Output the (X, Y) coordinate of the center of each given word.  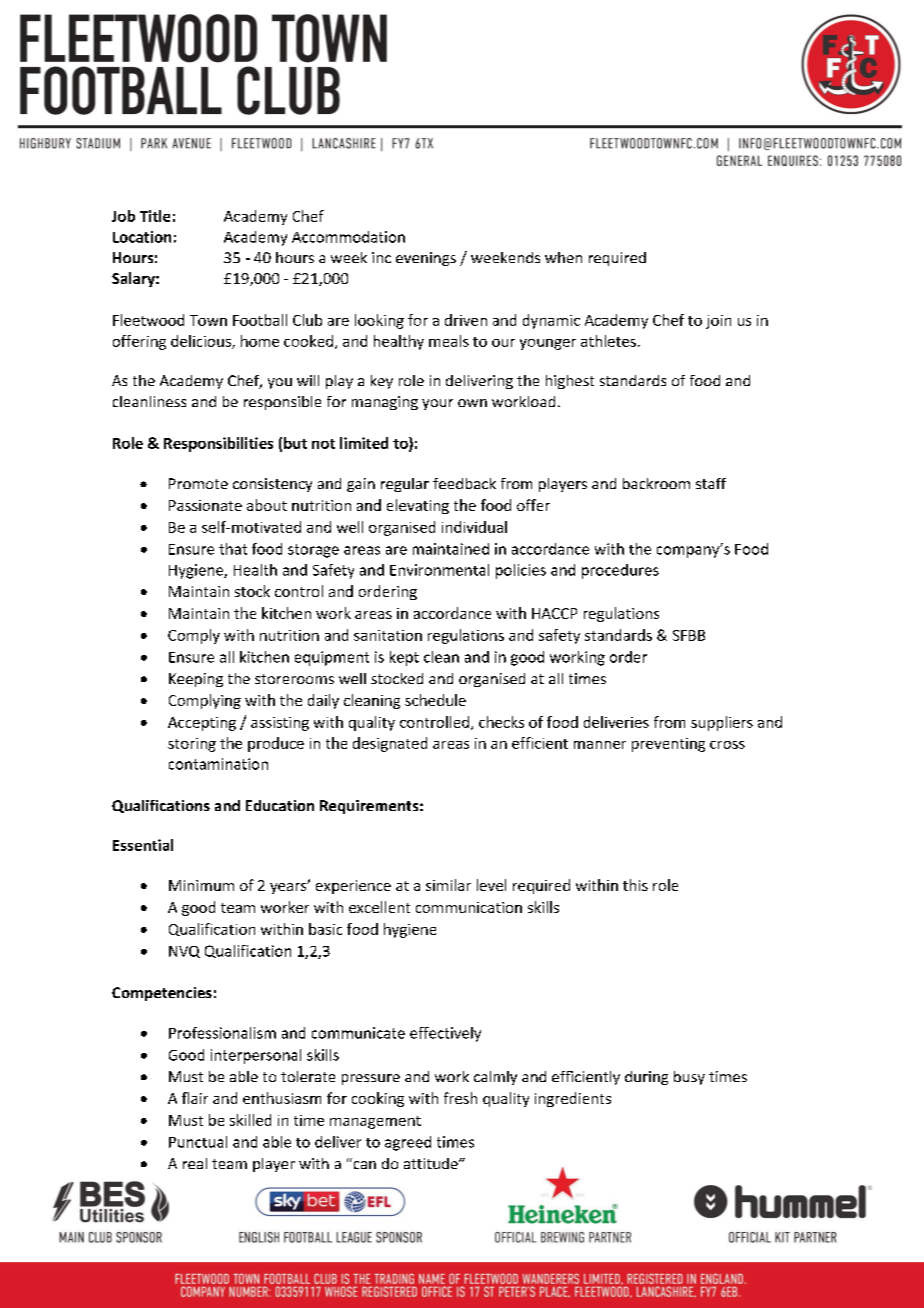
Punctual (198, 1142)
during (646, 1078)
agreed (408, 1143)
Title (155, 216)
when (563, 257)
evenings (426, 259)
